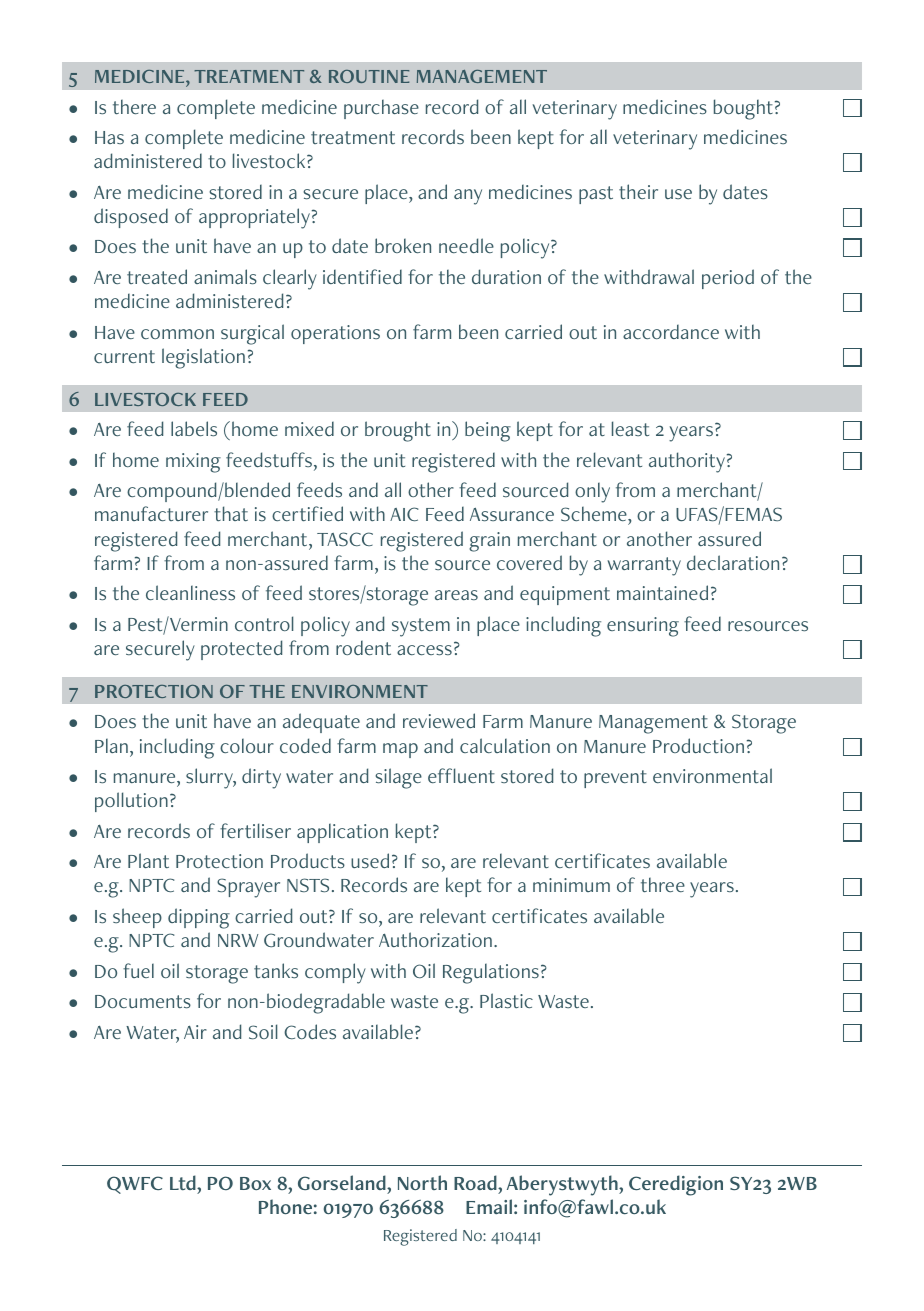 This document has width=924, height=1311. Describe the element at coordinates (422, 1182) in the document. I see `North` at that location.
